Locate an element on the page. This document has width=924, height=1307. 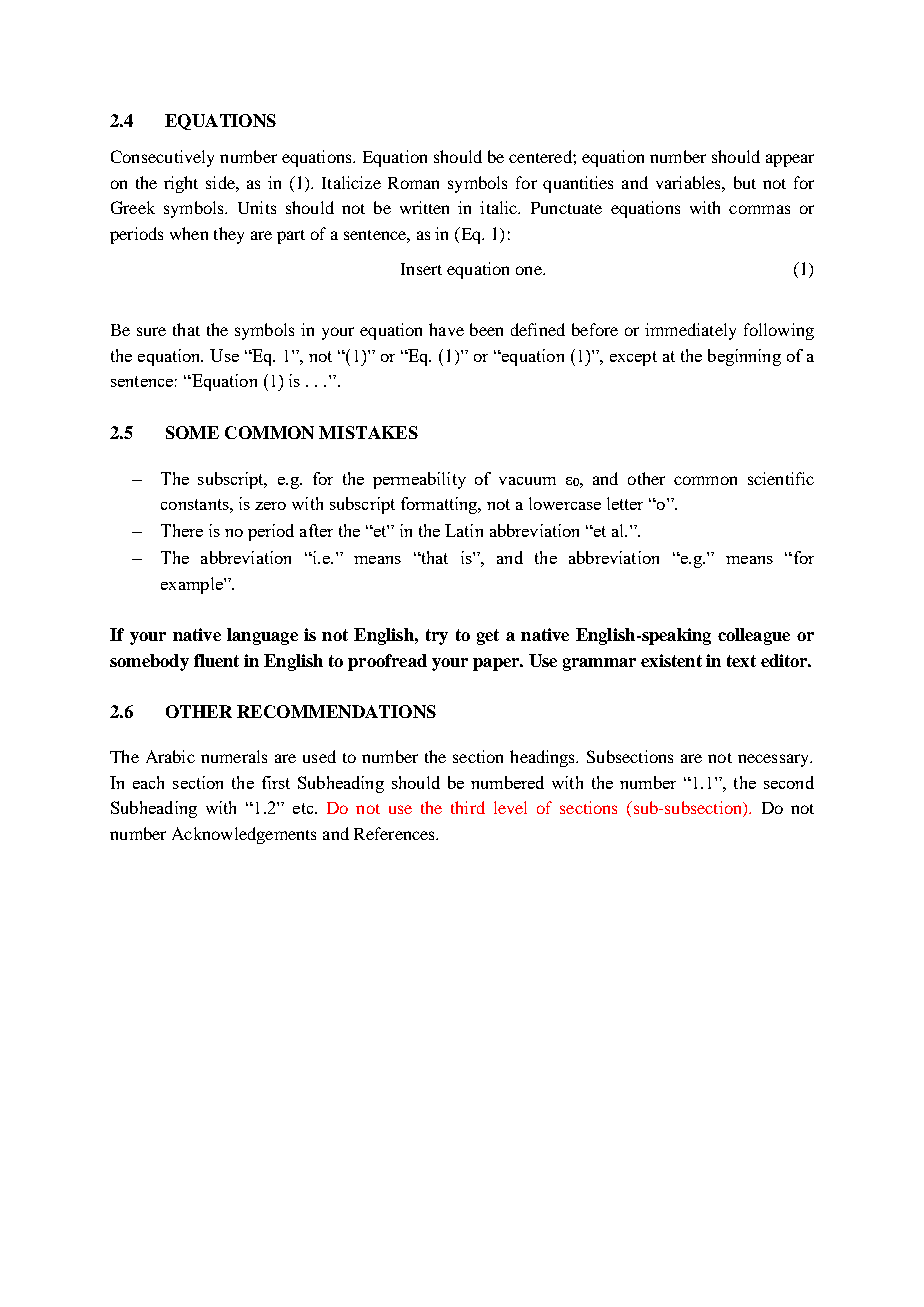
third is located at coordinates (468, 807).
